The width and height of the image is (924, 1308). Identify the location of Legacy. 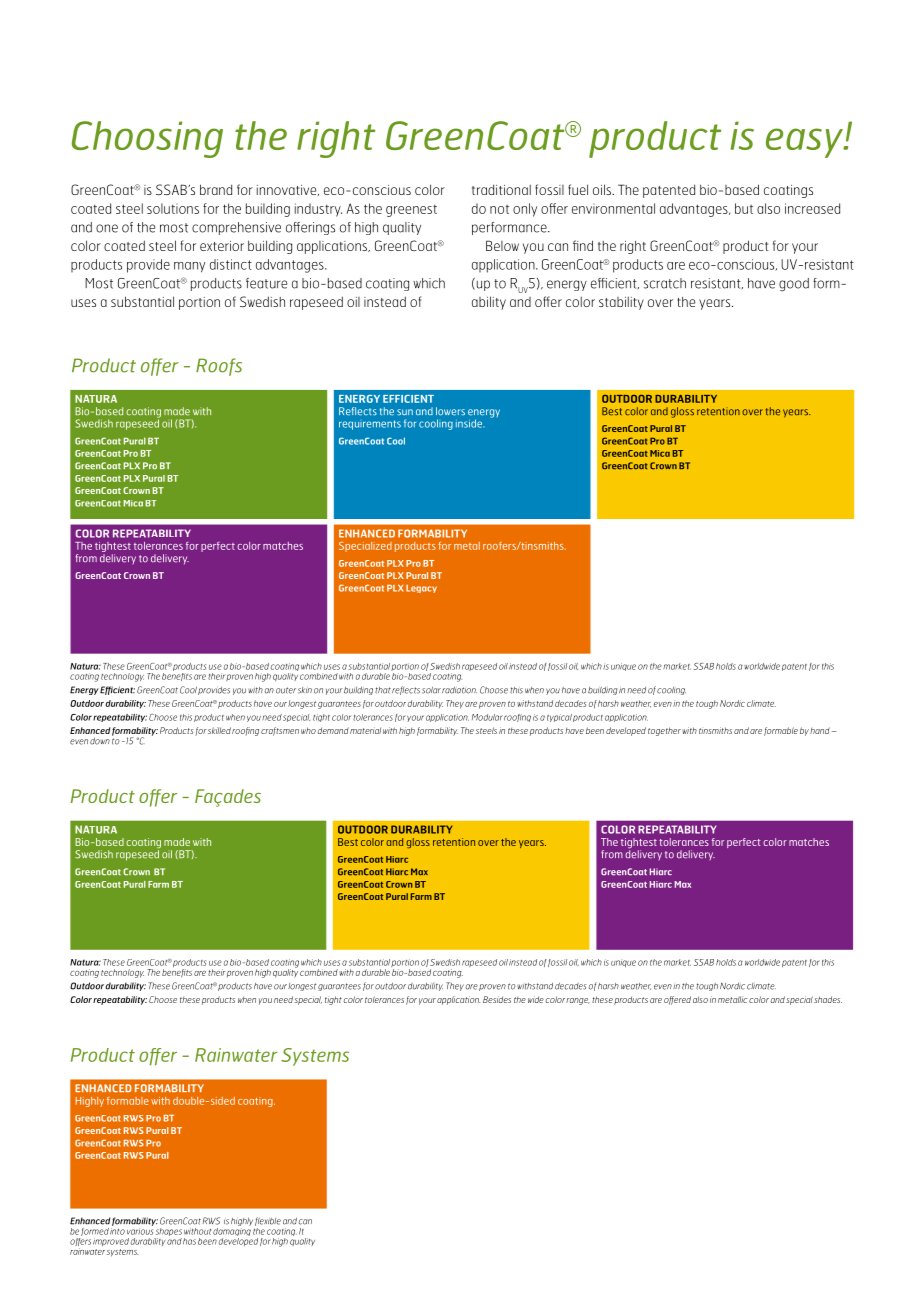
(421, 589).
